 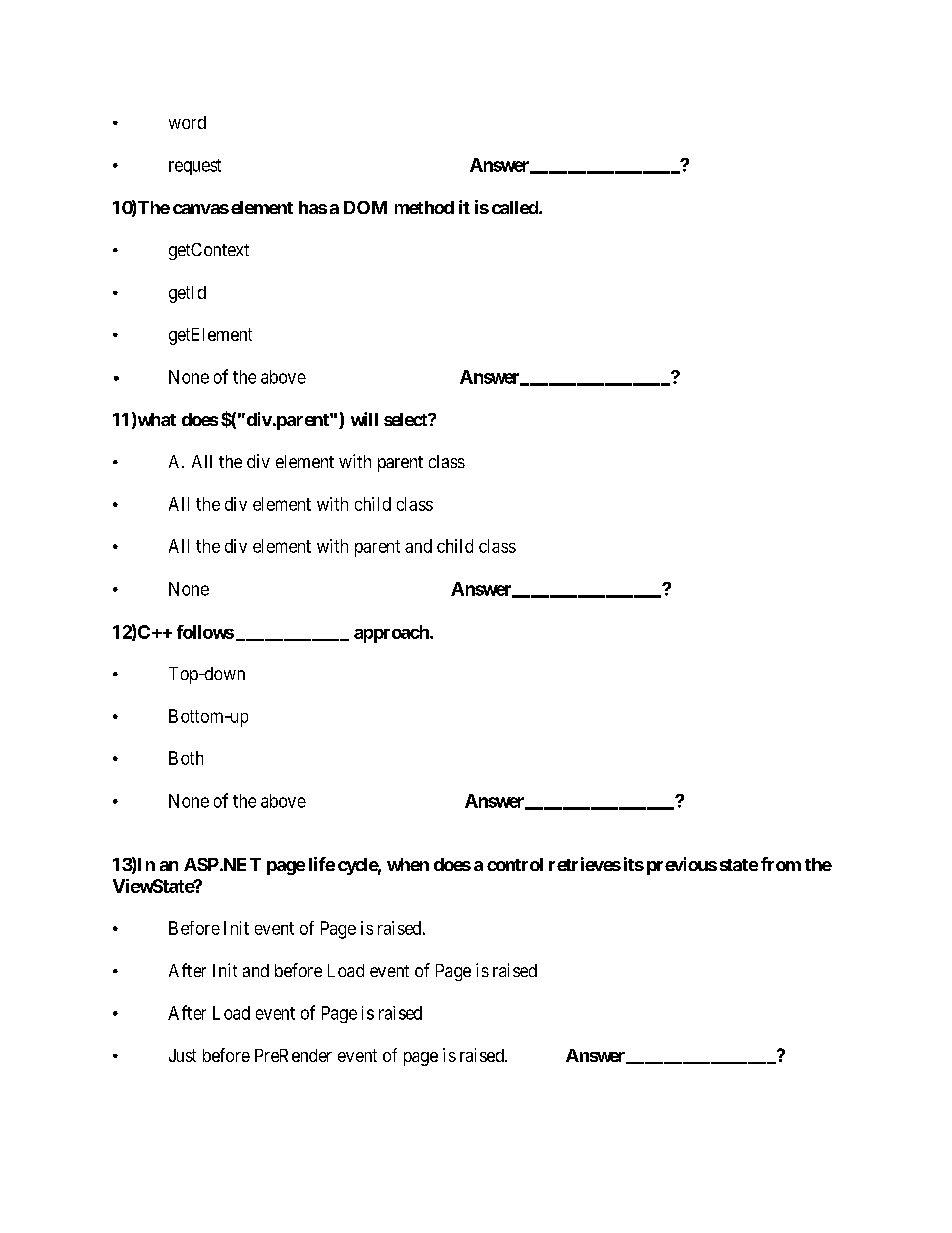 What do you see at coordinates (182, 1055) in the image?
I see `Just` at bounding box center [182, 1055].
